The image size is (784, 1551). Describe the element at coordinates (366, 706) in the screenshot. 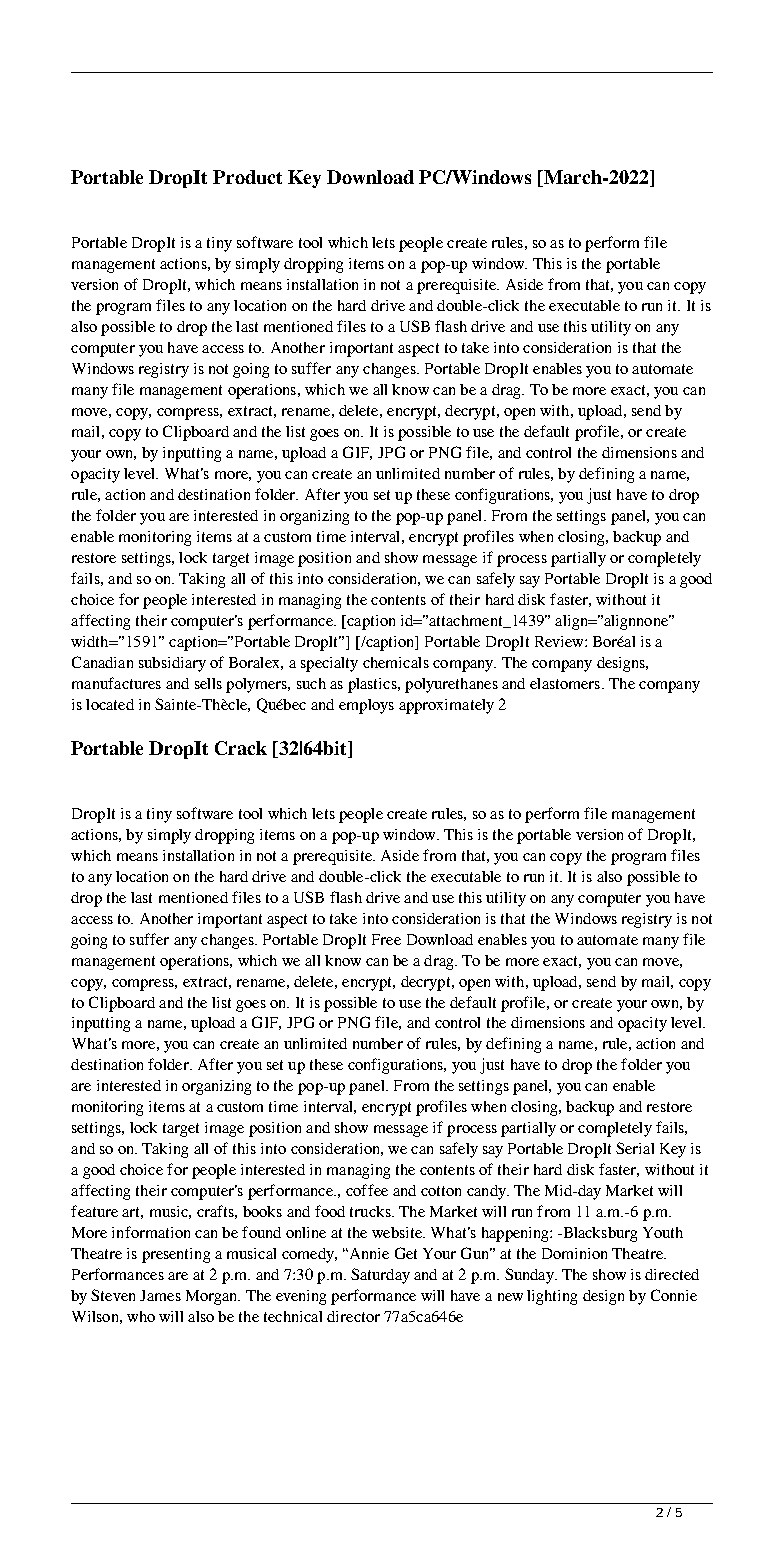

I see `employs` at that location.
